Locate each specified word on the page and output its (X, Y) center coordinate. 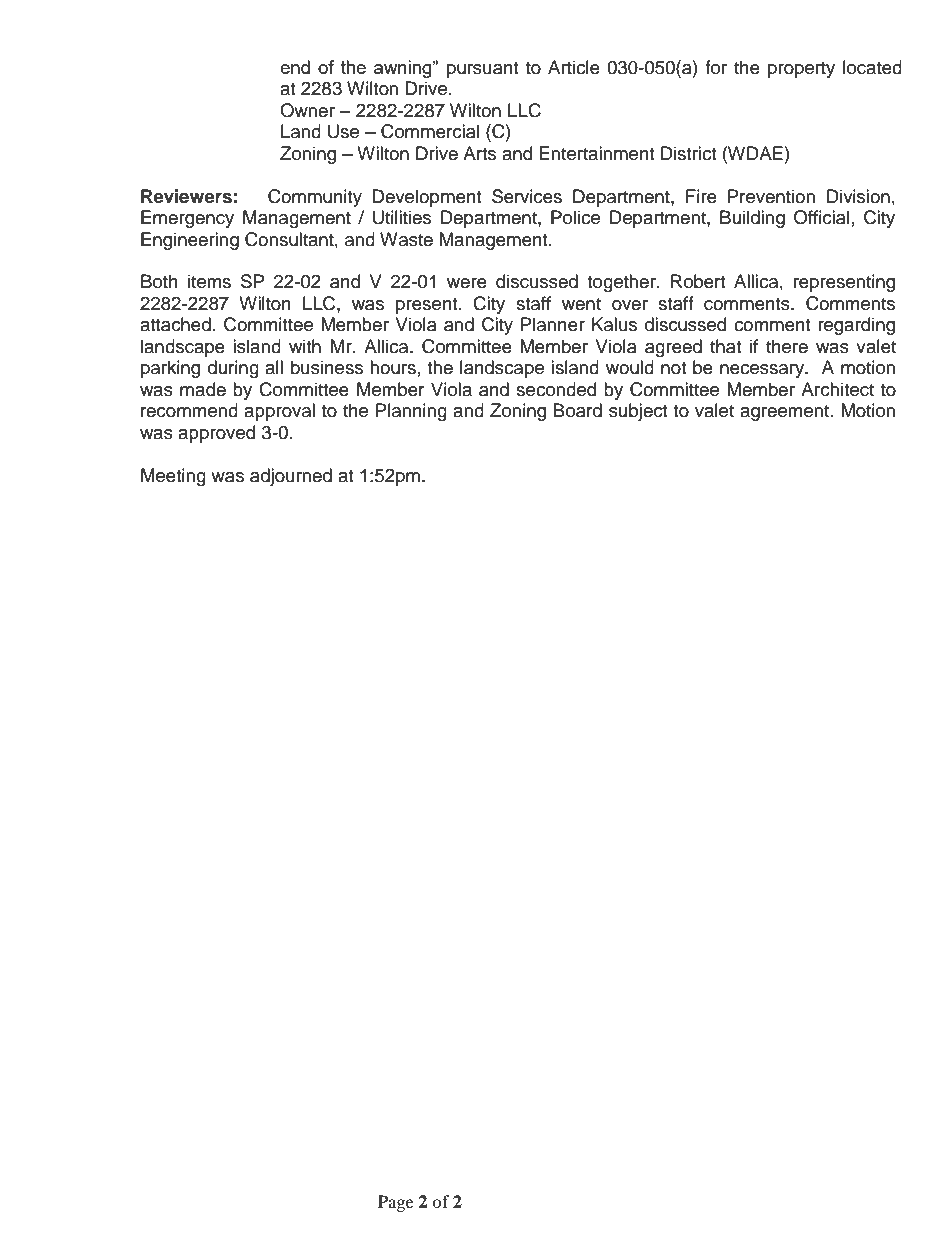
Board (578, 410)
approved (216, 434)
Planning (411, 412)
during (233, 369)
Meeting (173, 477)
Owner (307, 110)
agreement (784, 413)
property (801, 70)
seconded (556, 389)
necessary (763, 371)
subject (638, 412)
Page (396, 1203)
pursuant (482, 70)
